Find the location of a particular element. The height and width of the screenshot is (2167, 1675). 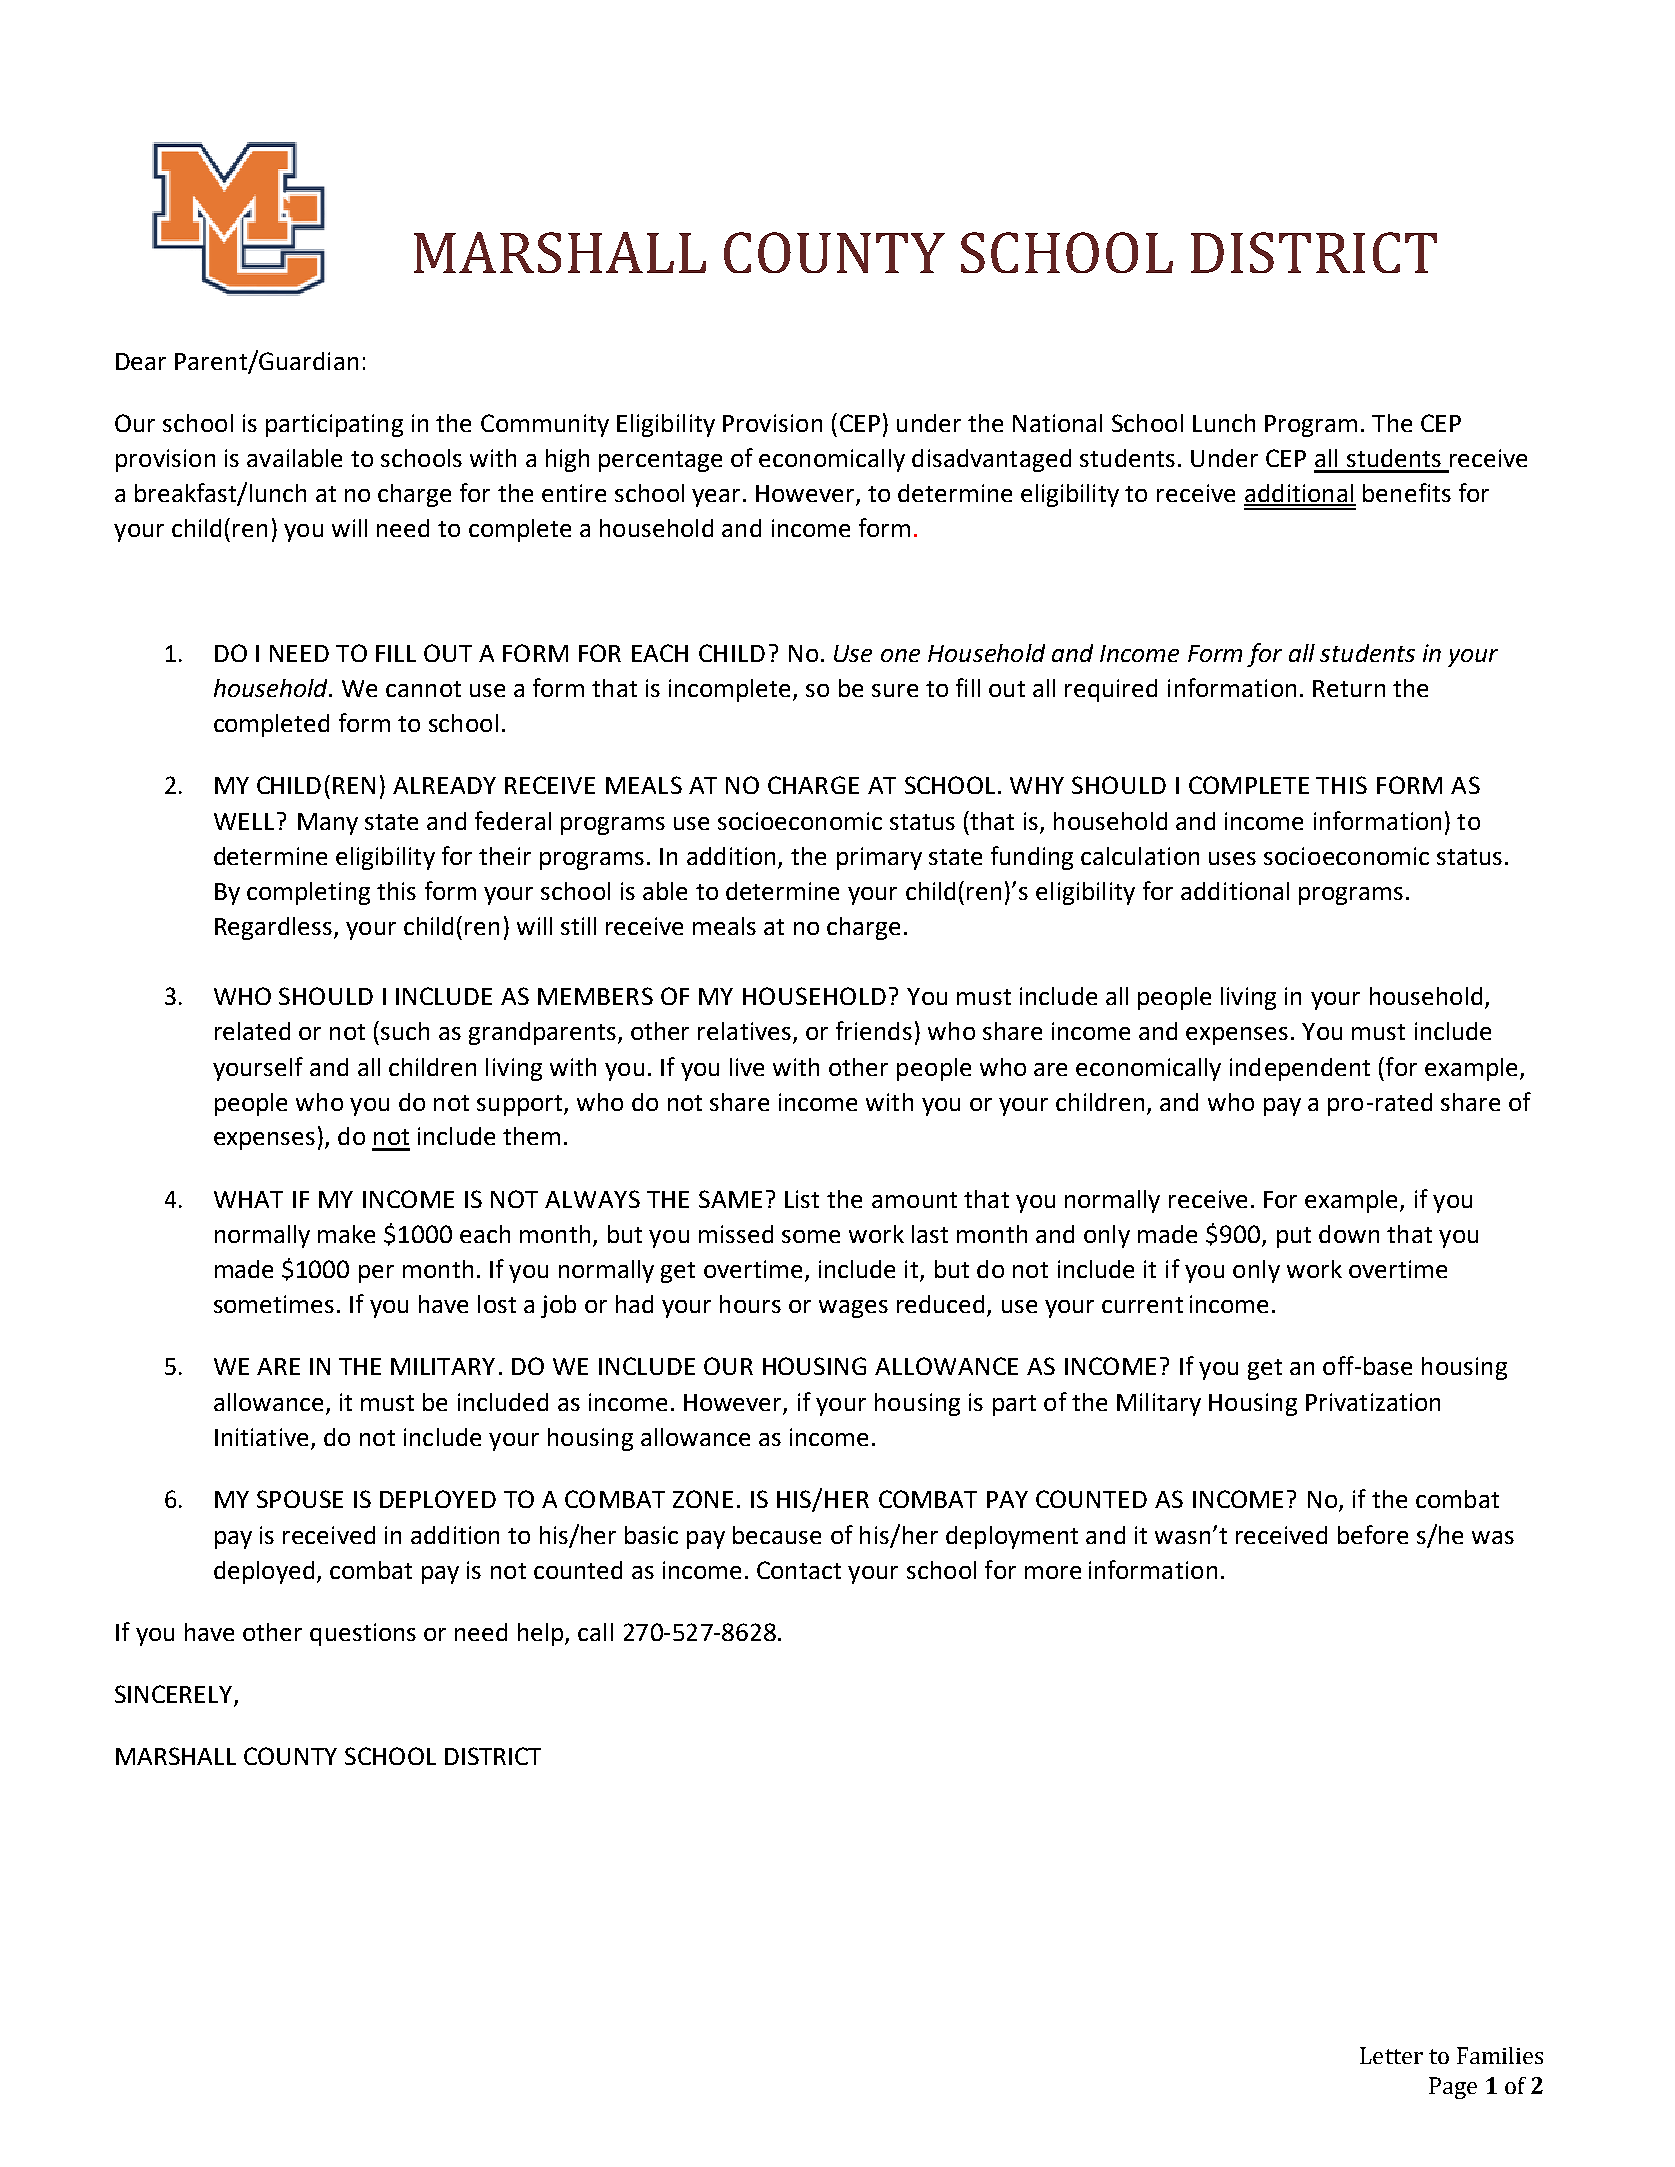

year is located at coordinates (716, 498).
